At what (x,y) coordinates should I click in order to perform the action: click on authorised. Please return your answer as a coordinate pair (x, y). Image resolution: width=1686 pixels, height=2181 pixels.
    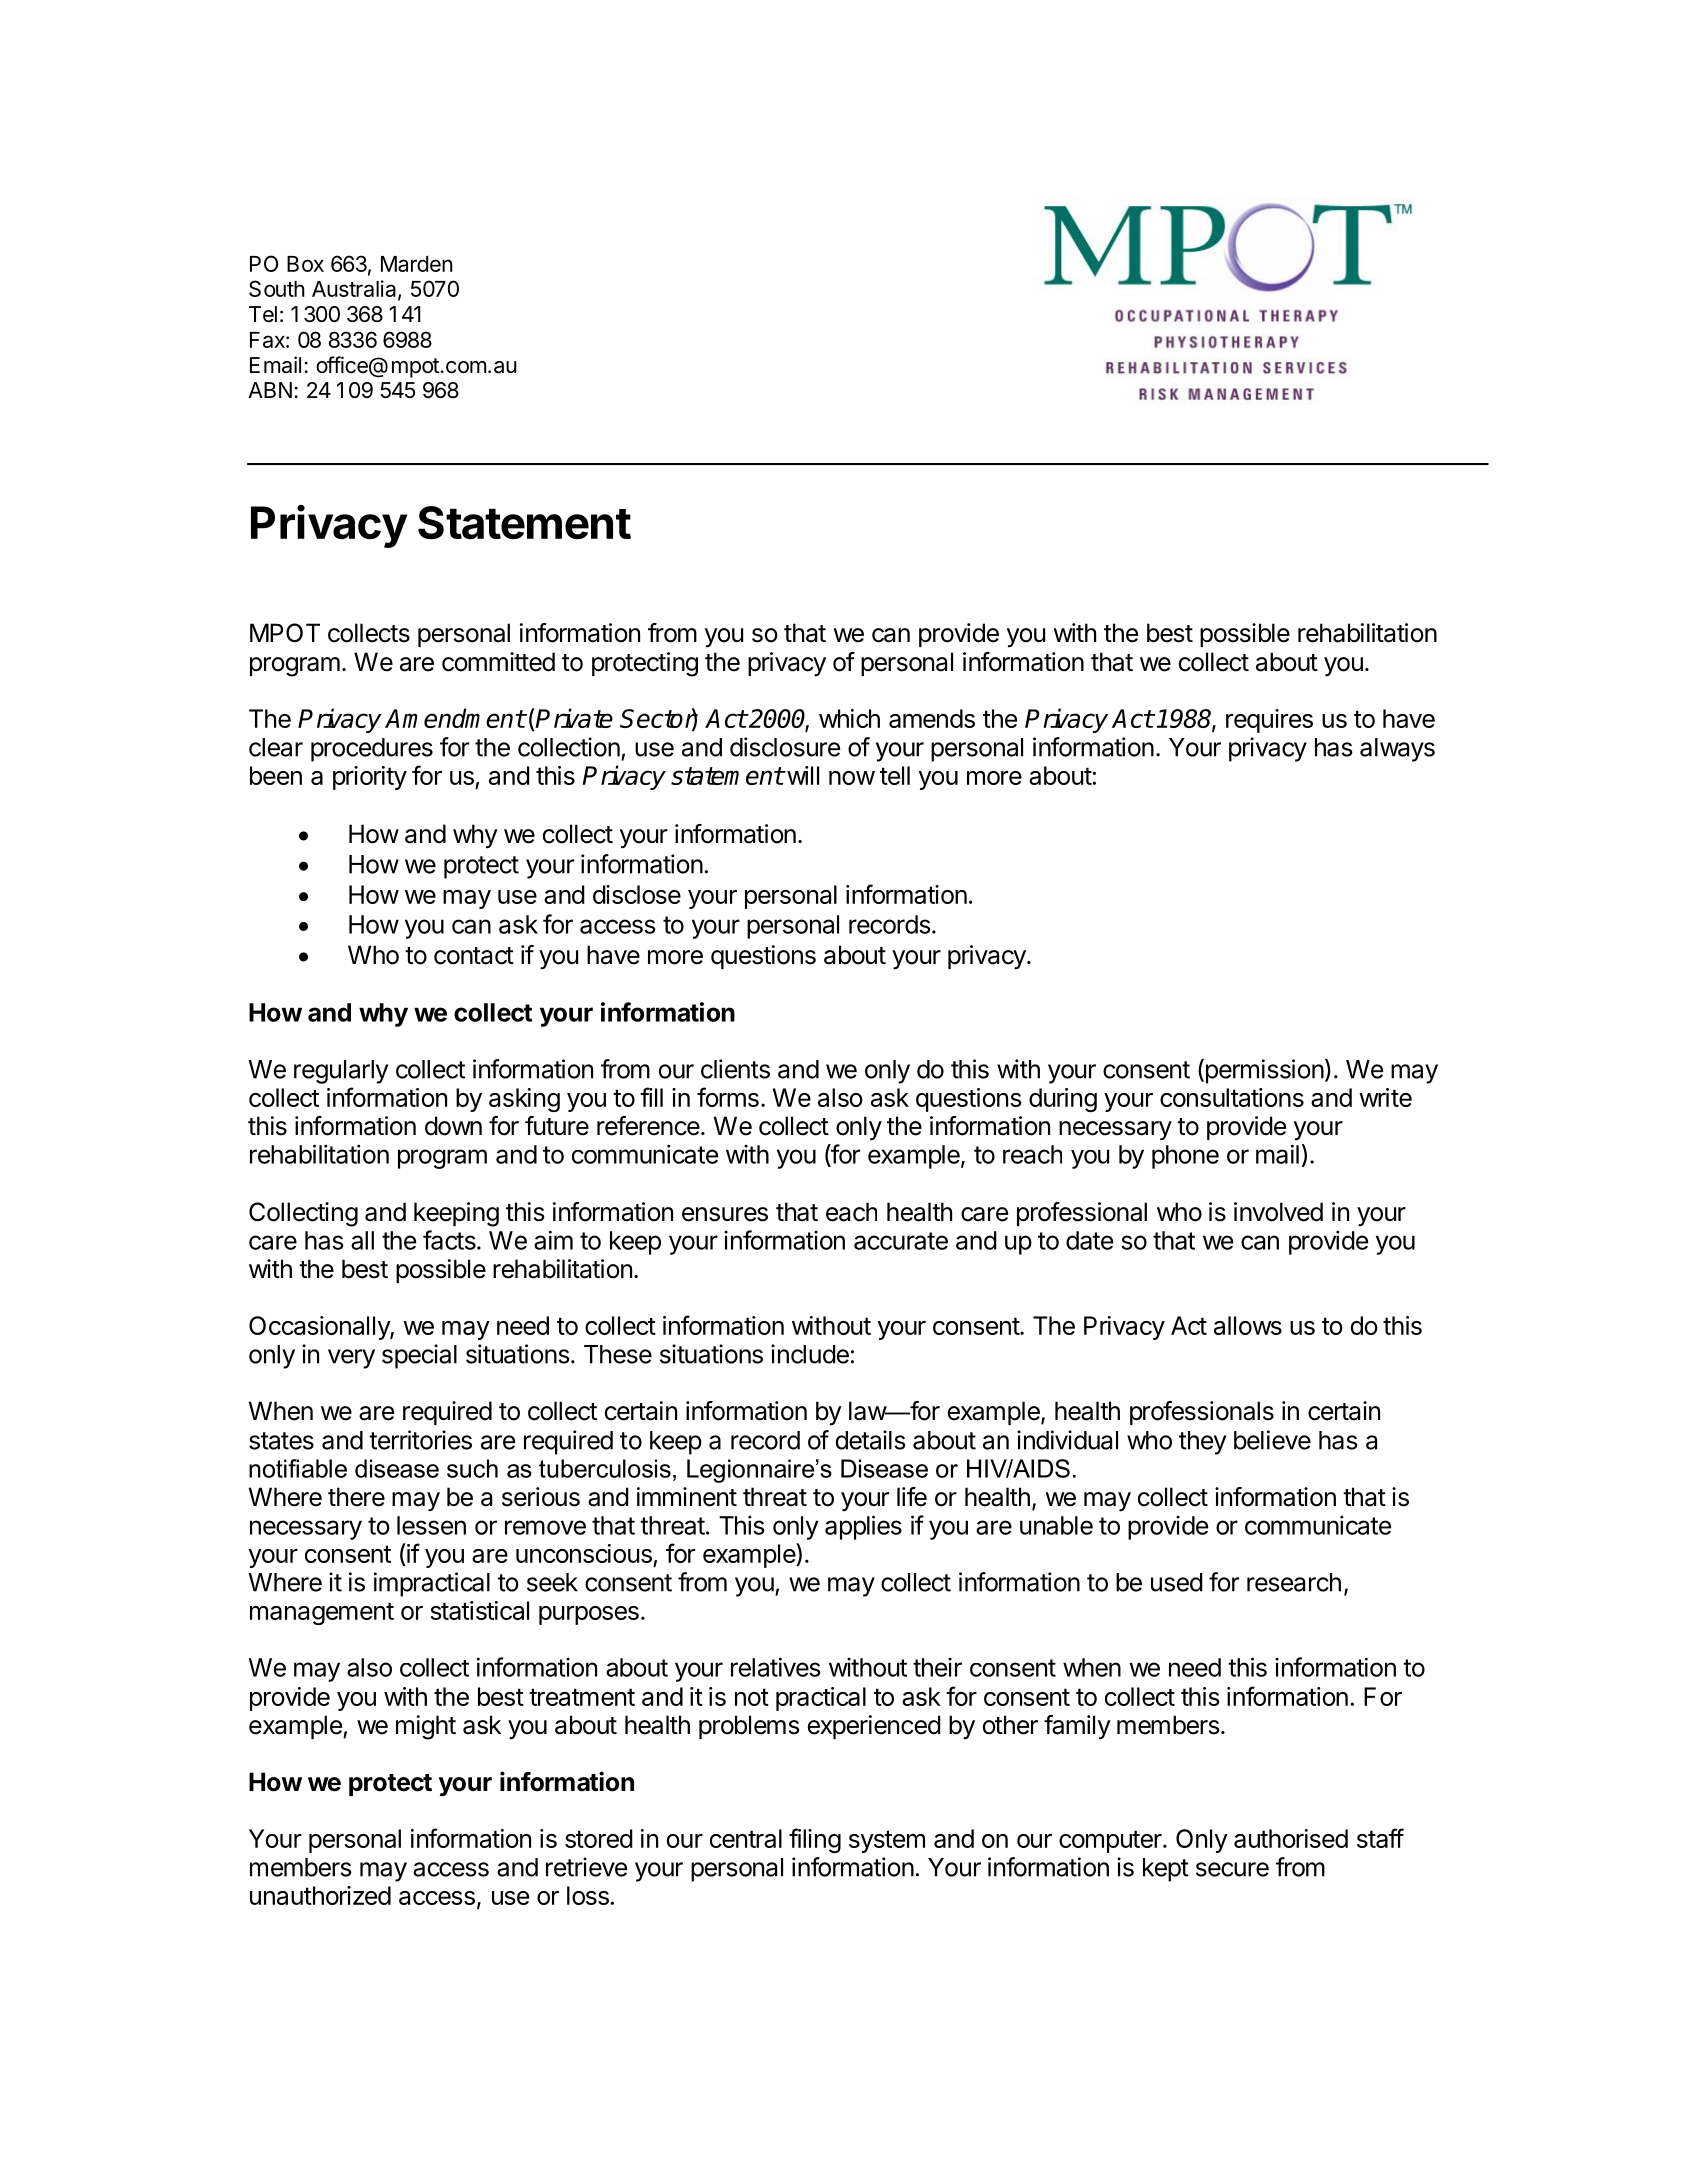
    Looking at the image, I should click on (1291, 1838).
